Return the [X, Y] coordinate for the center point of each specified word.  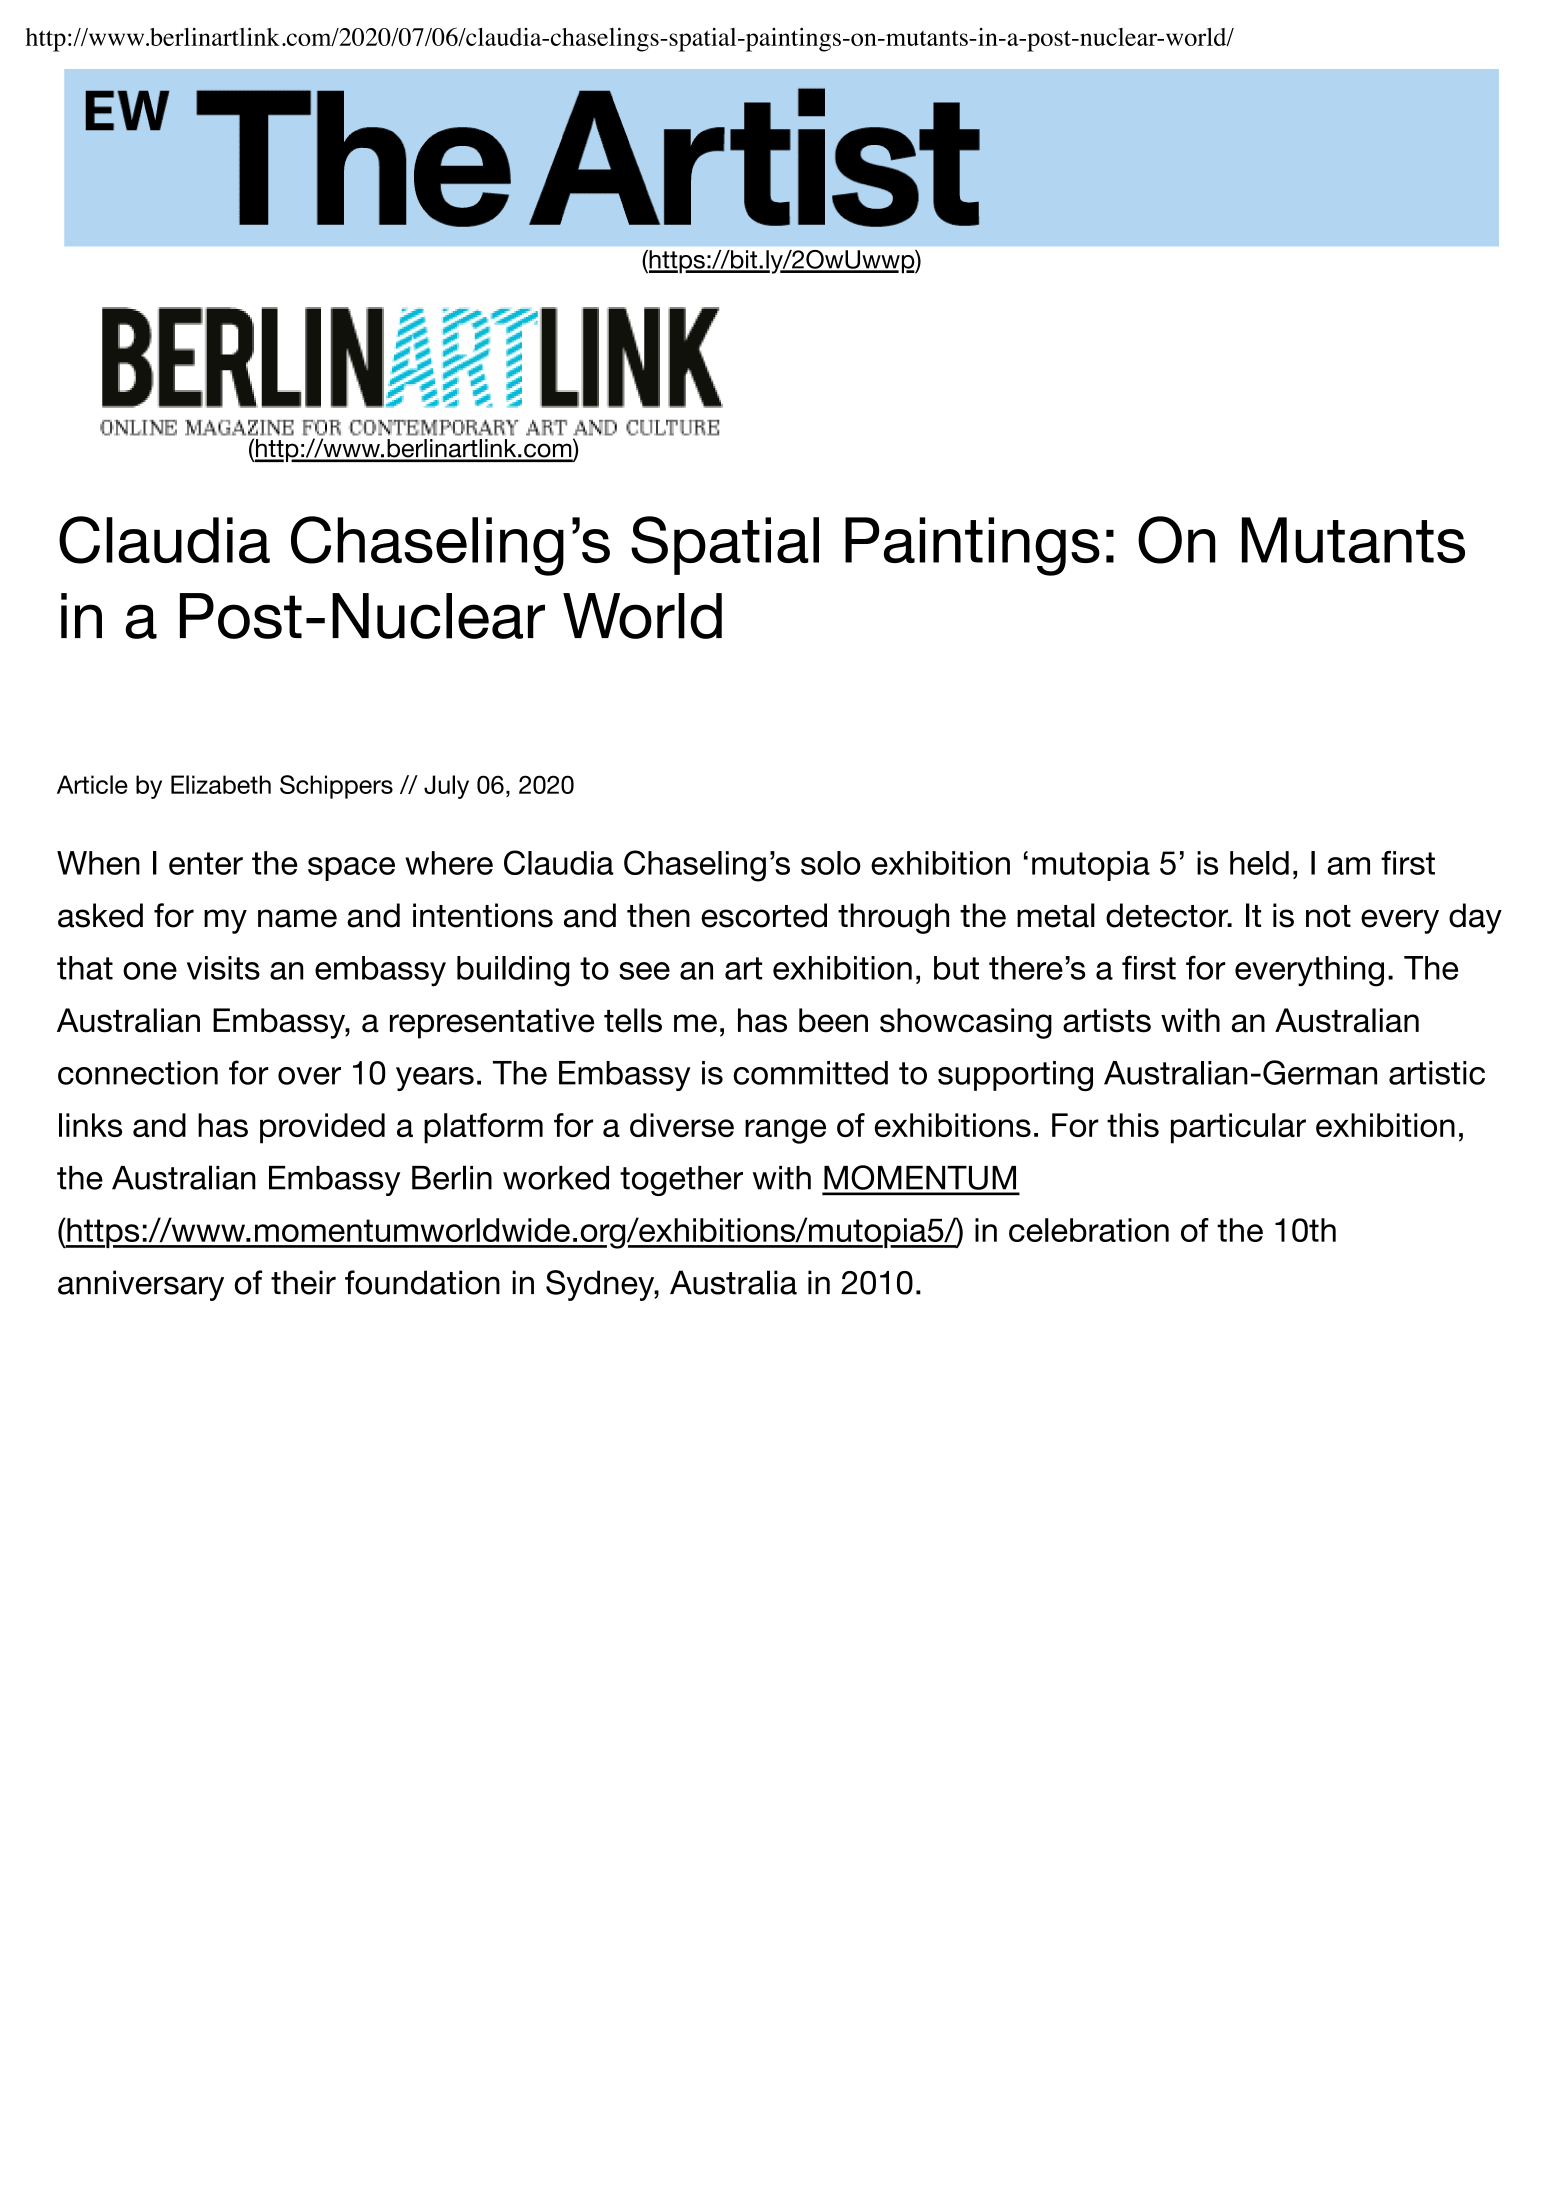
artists [1107, 1020]
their [303, 1282]
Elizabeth [221, 784]
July [446, 787]
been [833, 1020]
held [1259, 863]
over [309, 1076]
